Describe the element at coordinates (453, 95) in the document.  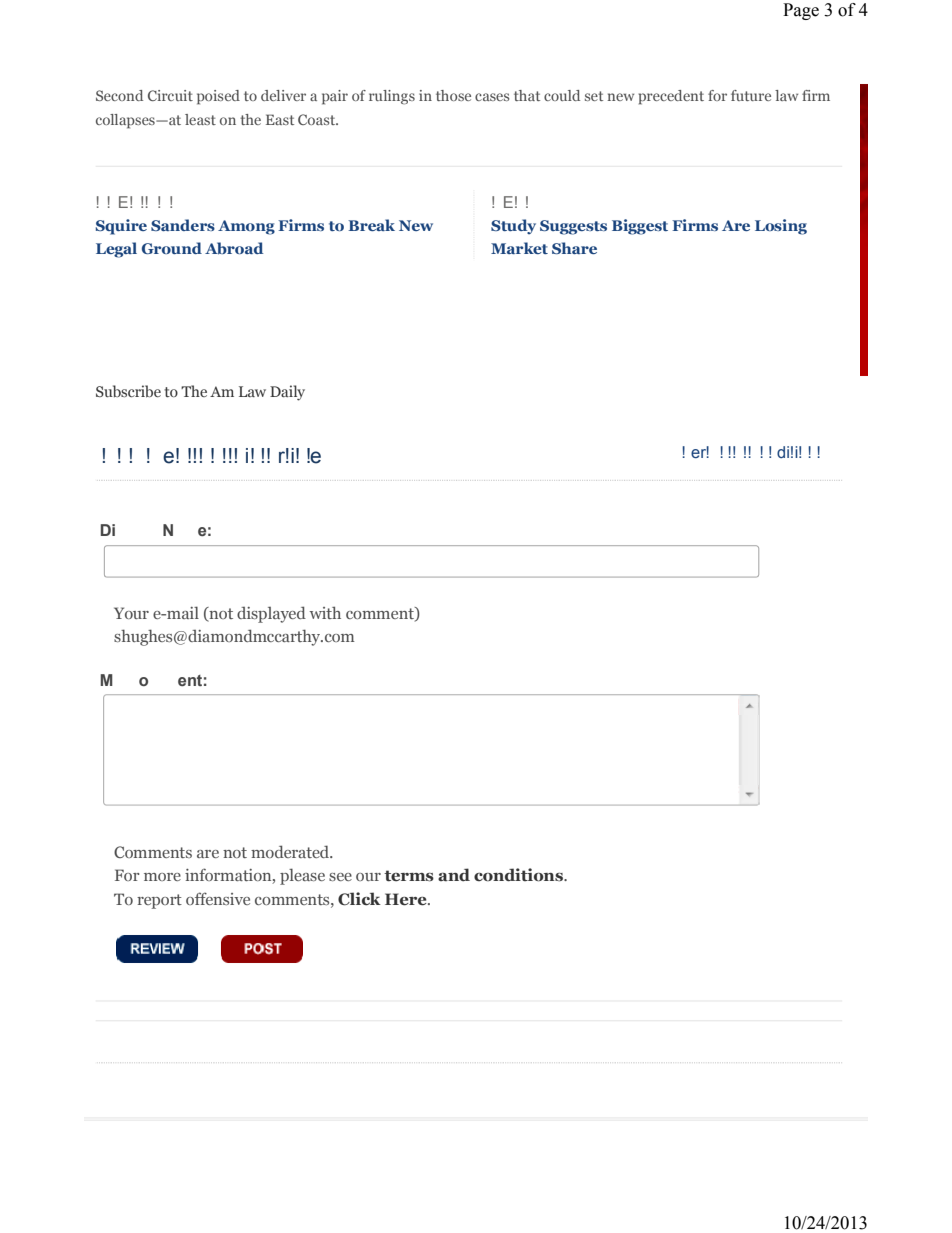
I see `those` at that location.
